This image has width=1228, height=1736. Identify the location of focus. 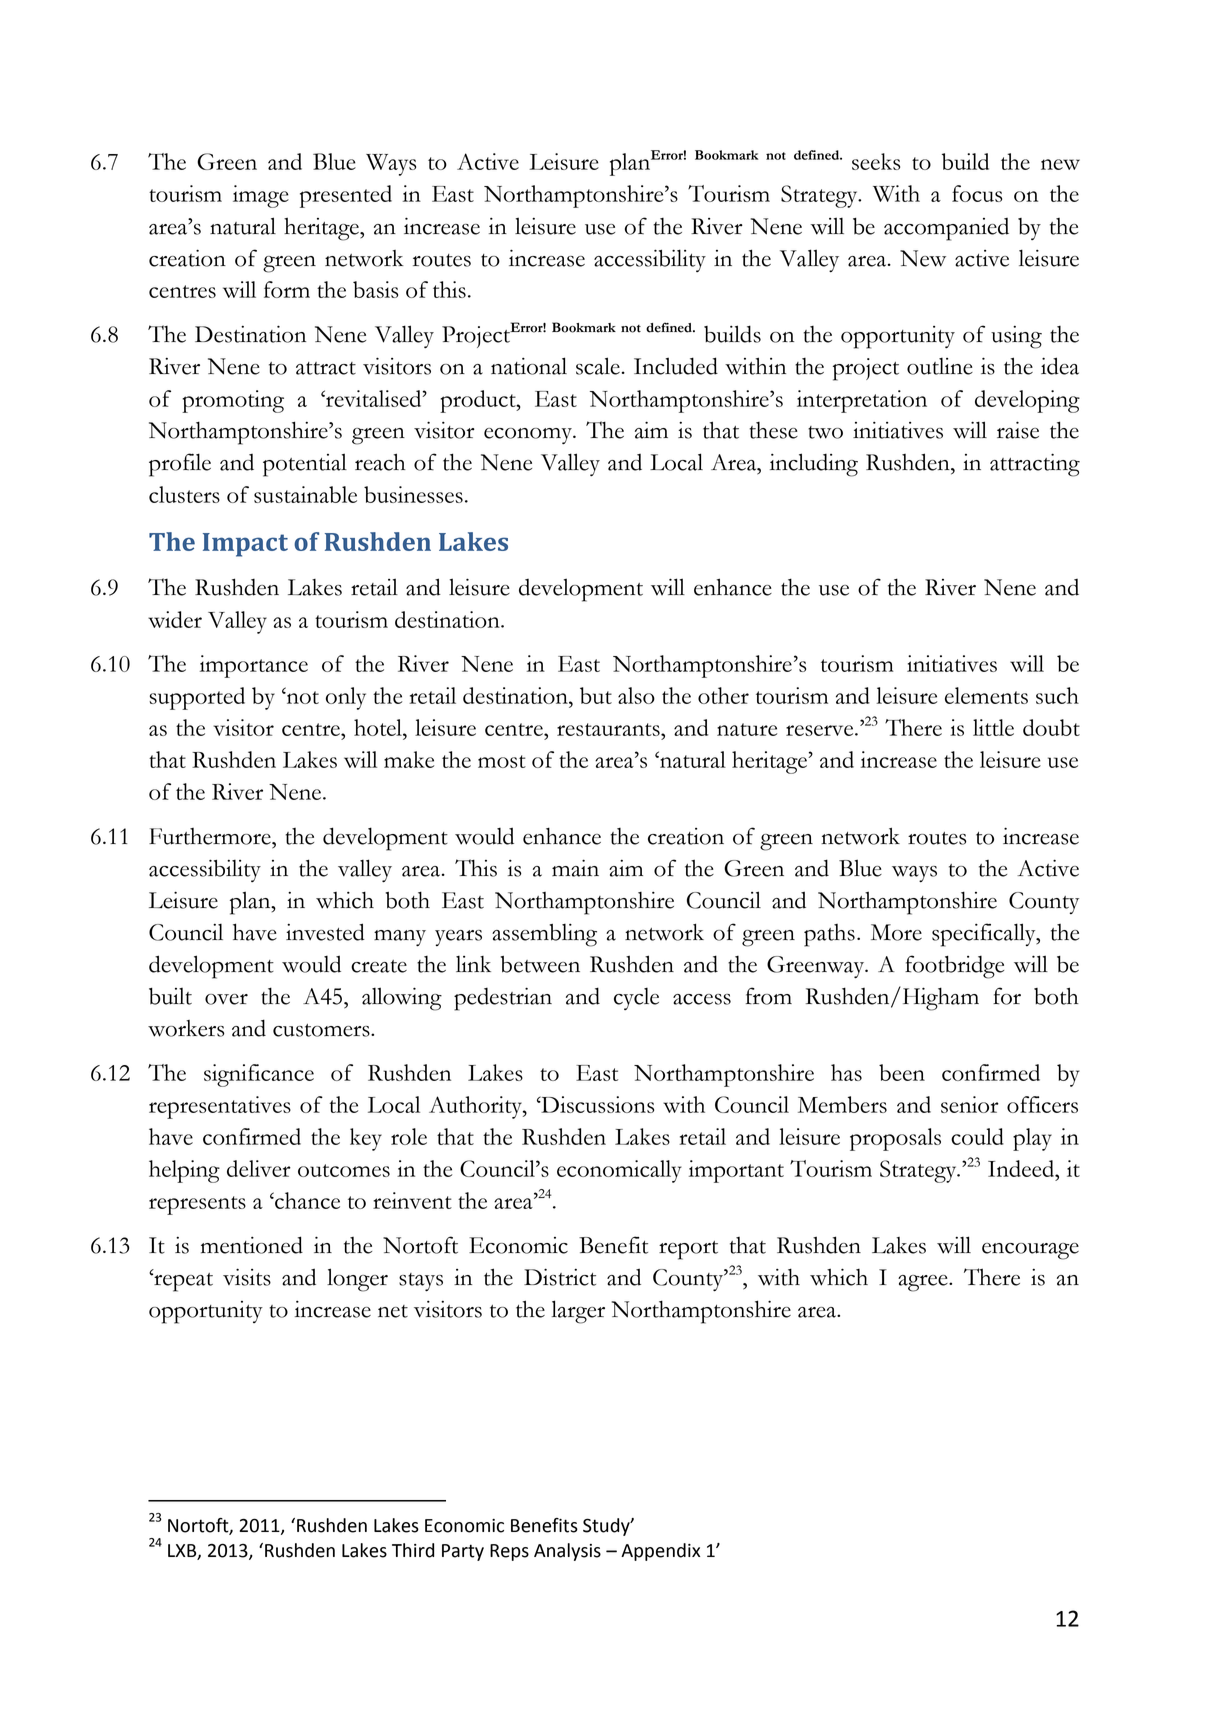
(977, 193).
